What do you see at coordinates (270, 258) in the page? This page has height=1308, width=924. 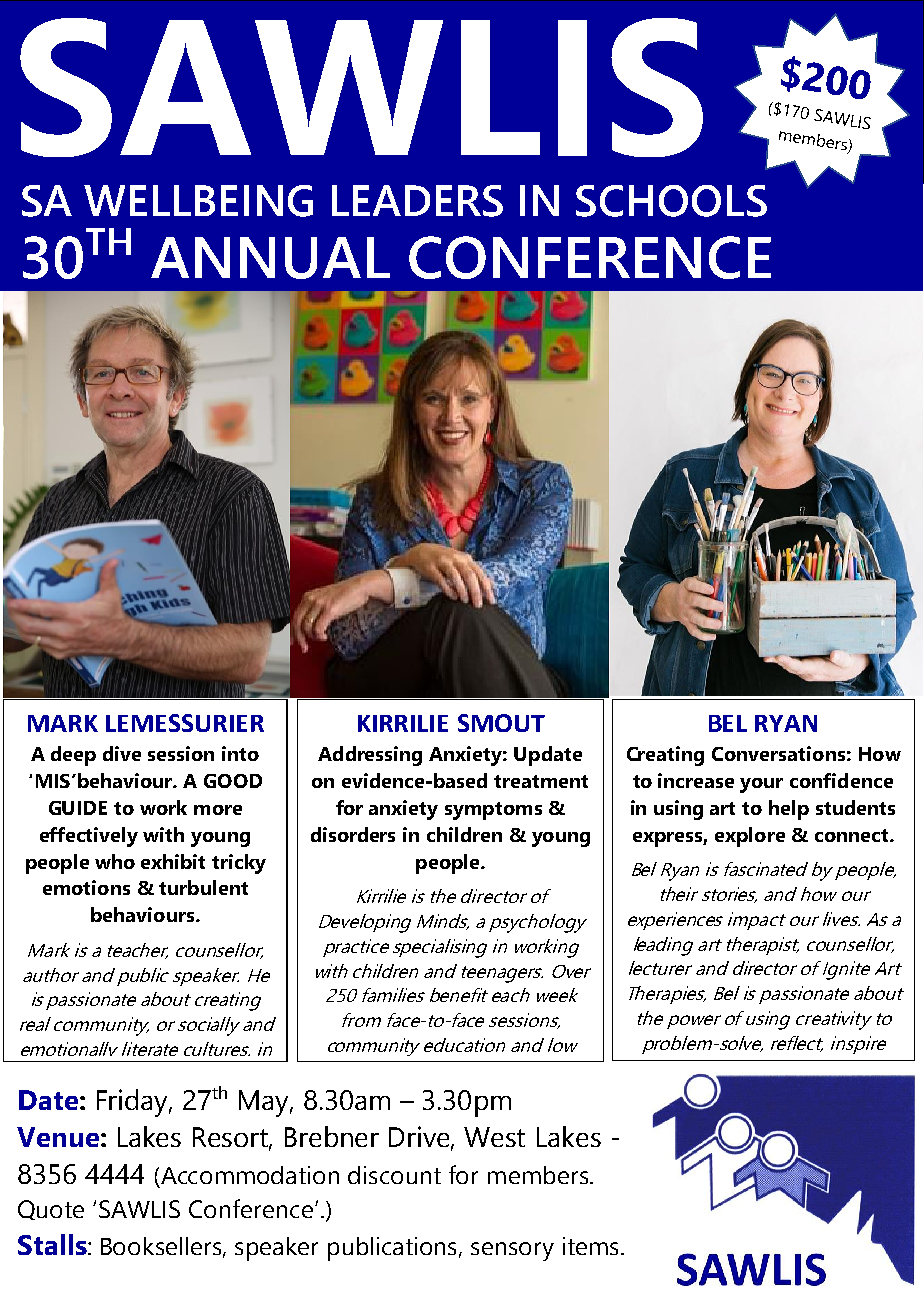 I see `ANNUAL` at bounding box center [270, 258].
